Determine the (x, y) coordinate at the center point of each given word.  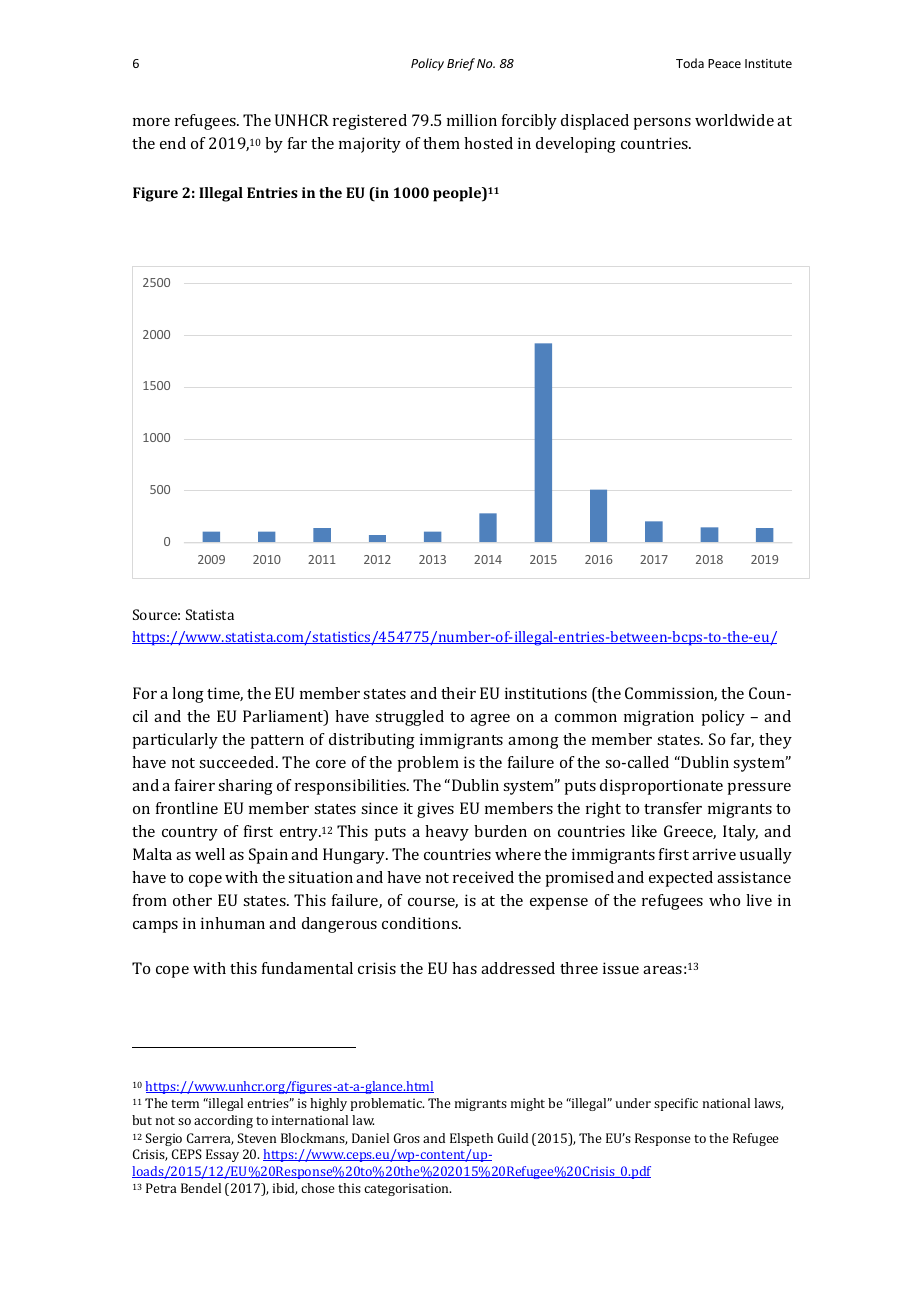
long (188, 695)
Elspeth (471, 1139)
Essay (222, 1155)
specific (676, 1104)
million (472, 120)
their (458, 693)
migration (659, 718)
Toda (690, 63)
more (151, 122)
